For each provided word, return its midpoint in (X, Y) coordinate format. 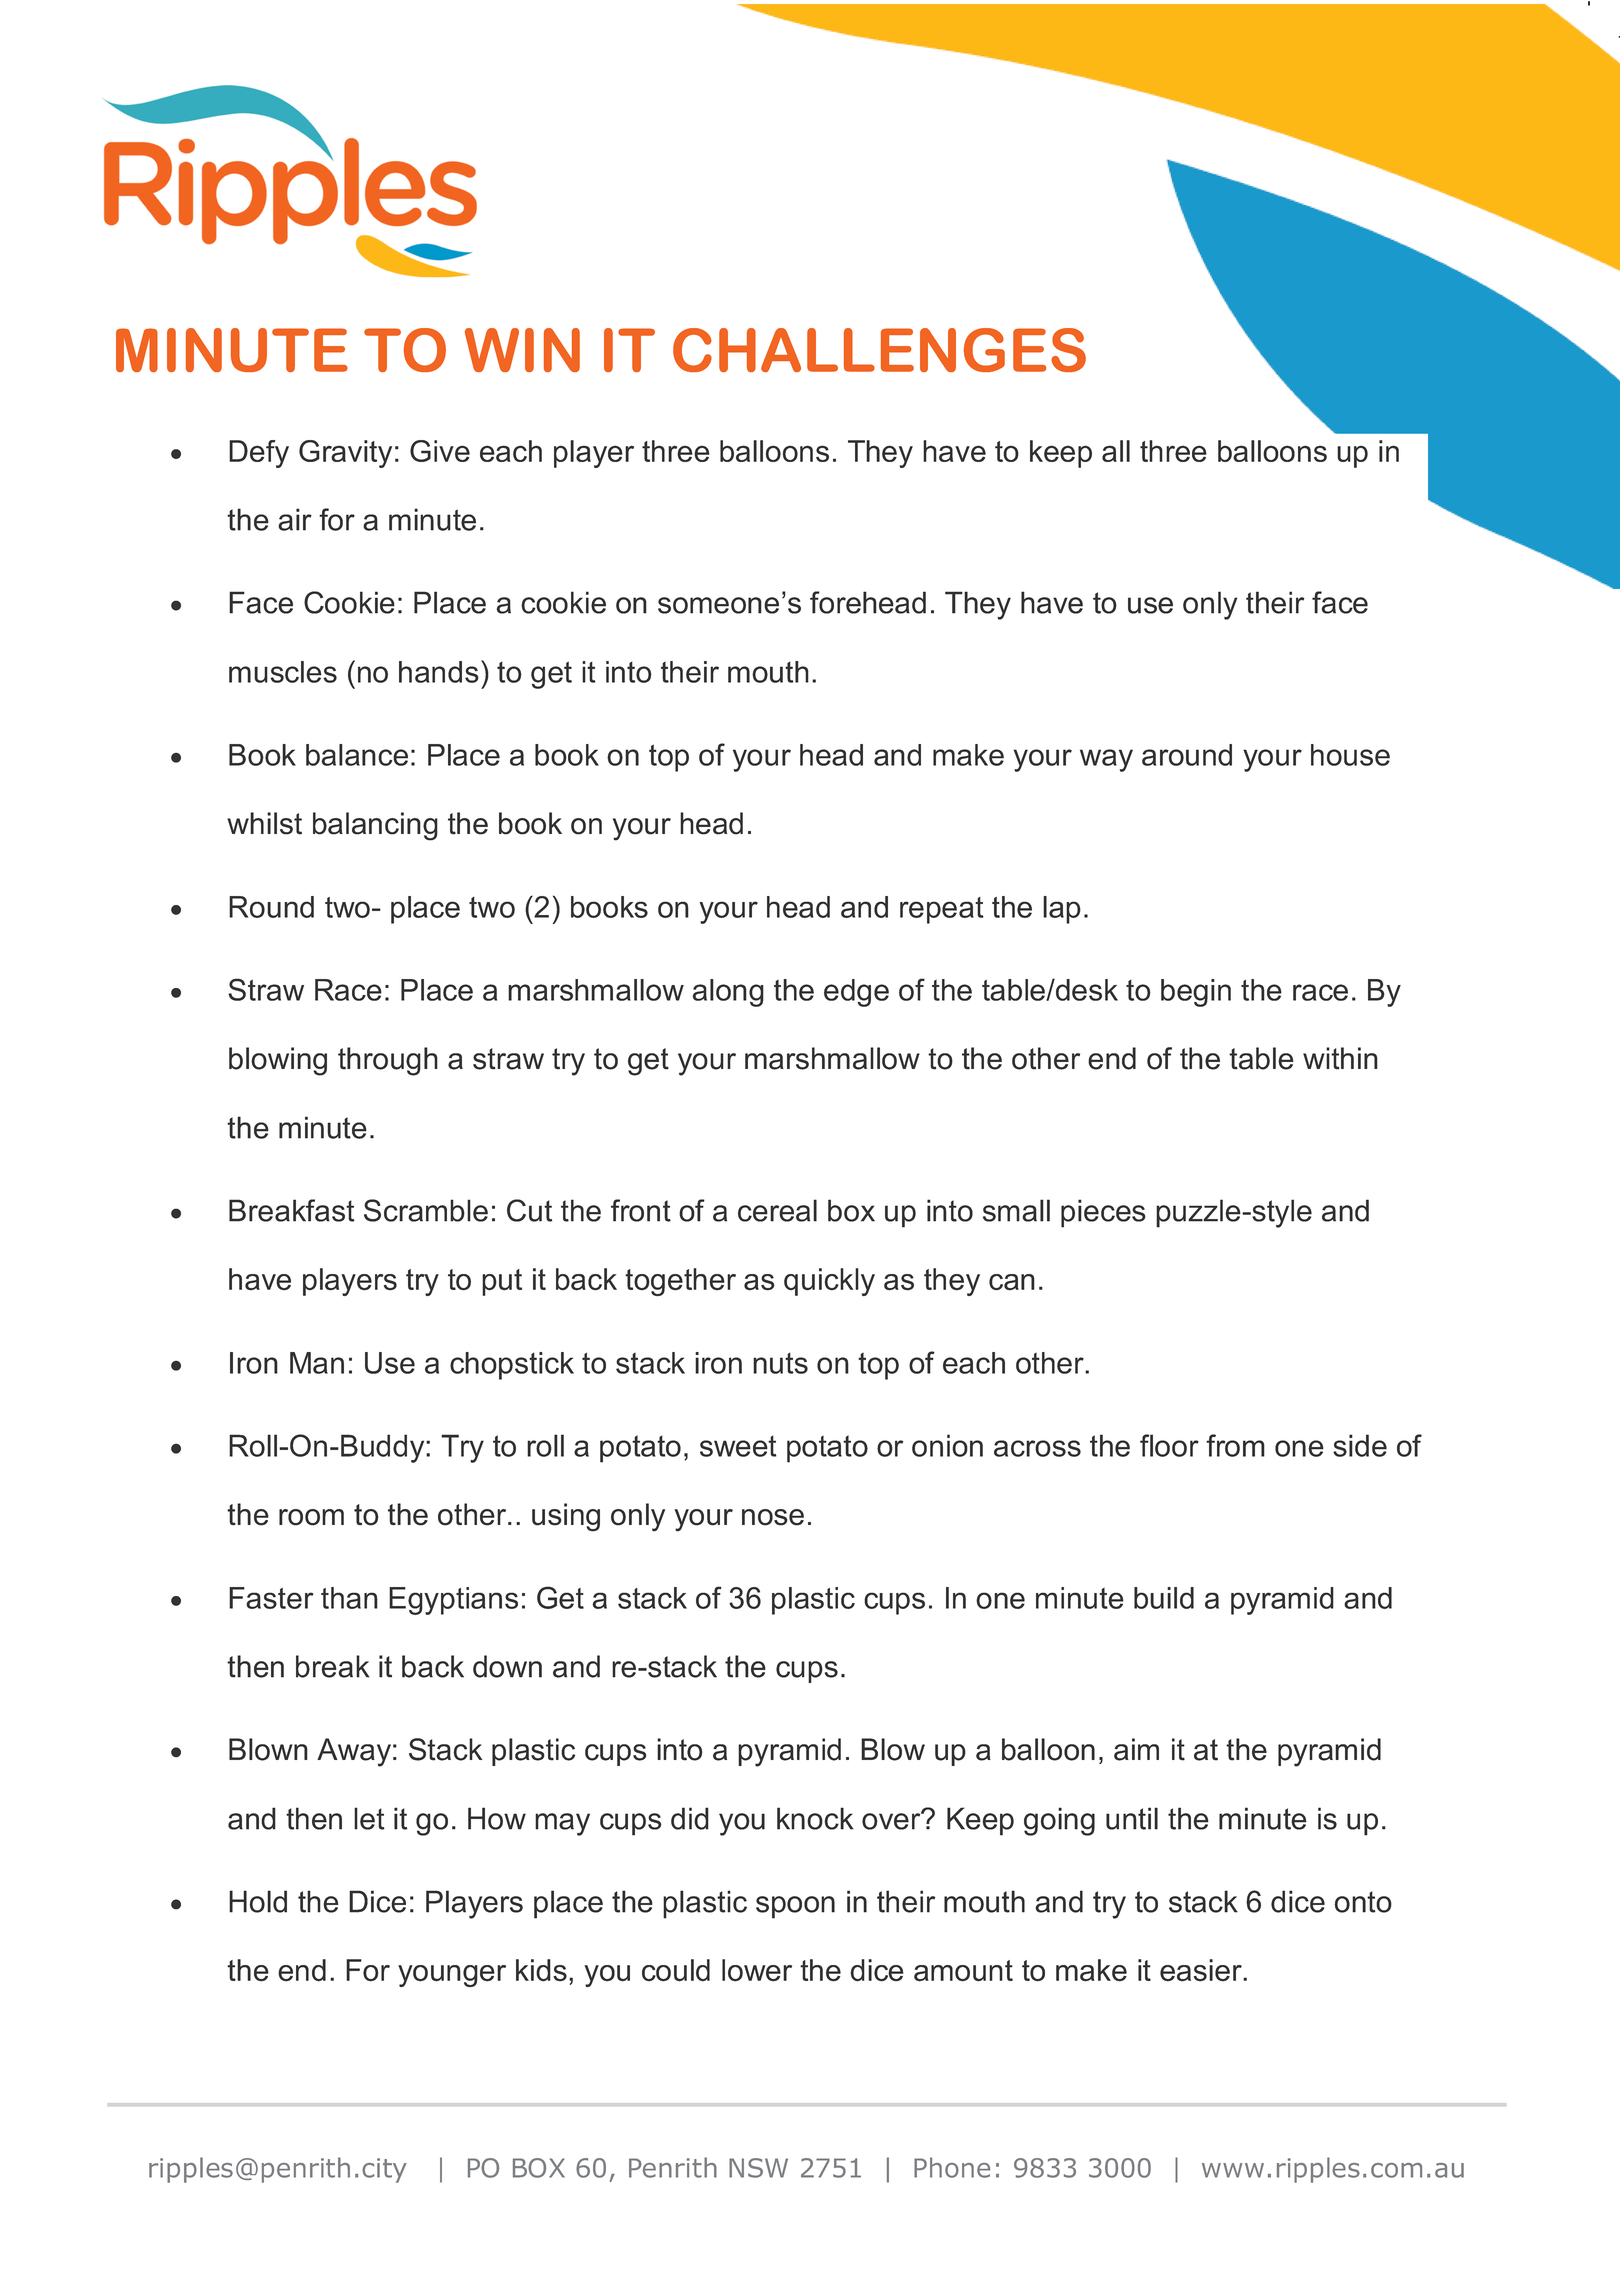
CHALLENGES (879, 350)
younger (452, 1976)
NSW (758, 2168)
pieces (1103, 1213)
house (1350, 755)
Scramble (426, 1210)
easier (1202, 1970)
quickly (829, 1282)
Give (440, 451)
